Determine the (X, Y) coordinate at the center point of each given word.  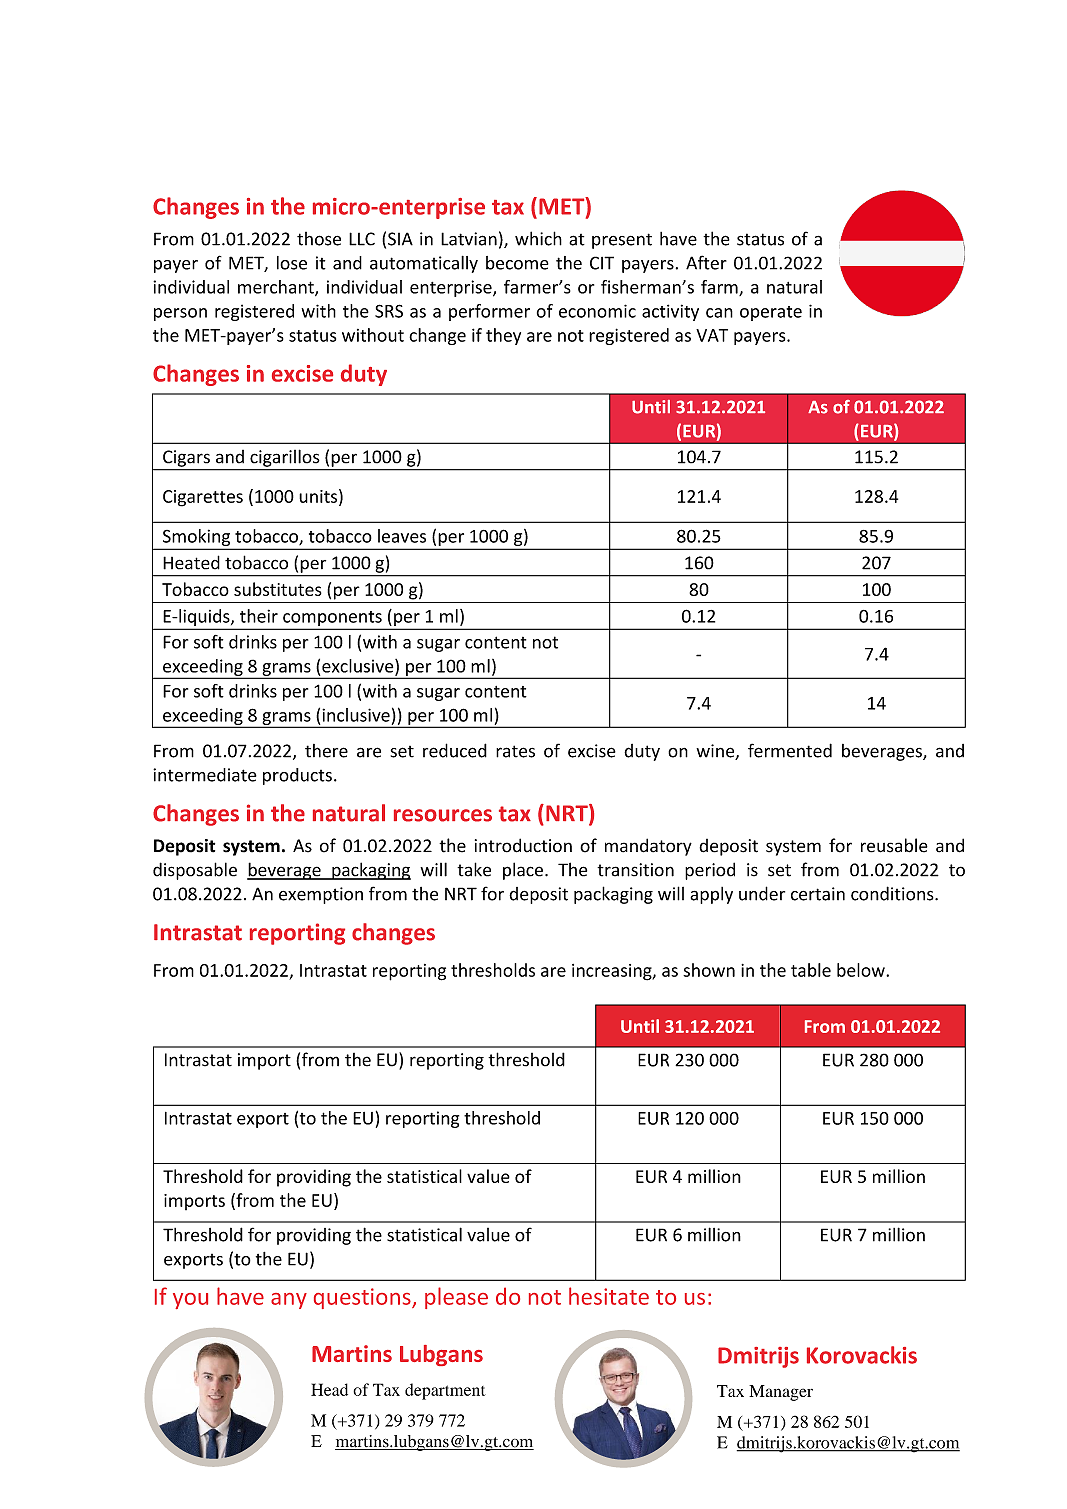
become (517, 263)
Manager (781, 1393)
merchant (277, 288)
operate (771, 313)
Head (329, 1389)
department (445, 1391)
